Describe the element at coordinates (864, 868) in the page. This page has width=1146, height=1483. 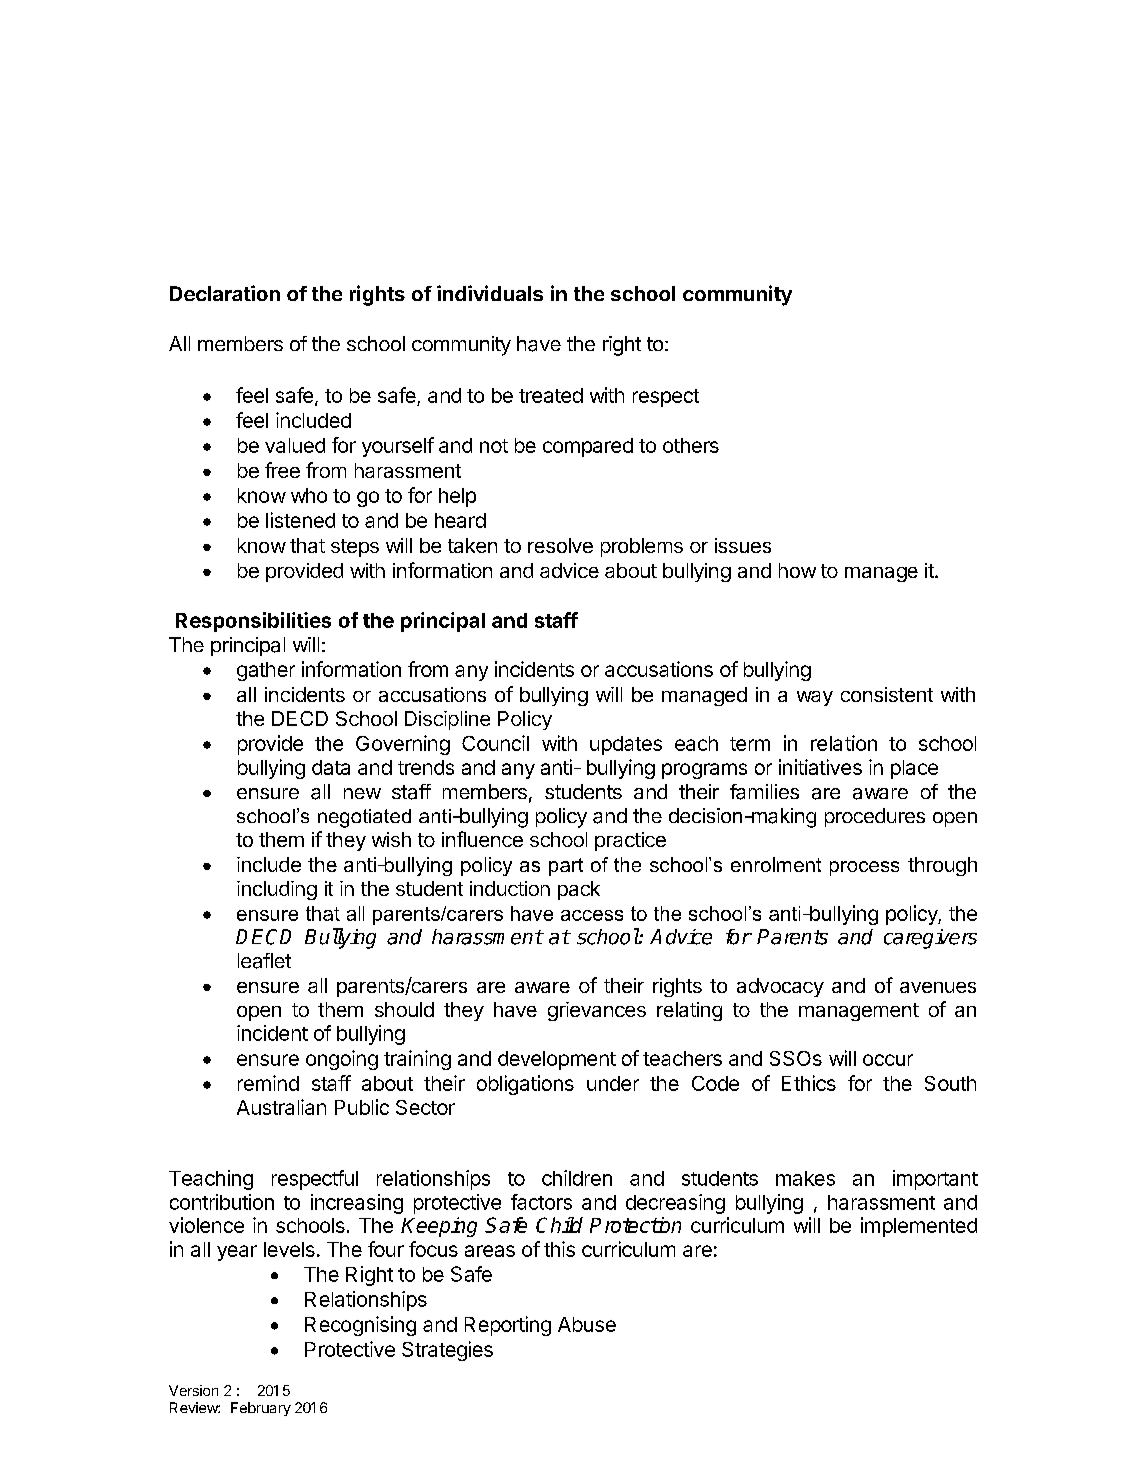
I see `process` at that location.
